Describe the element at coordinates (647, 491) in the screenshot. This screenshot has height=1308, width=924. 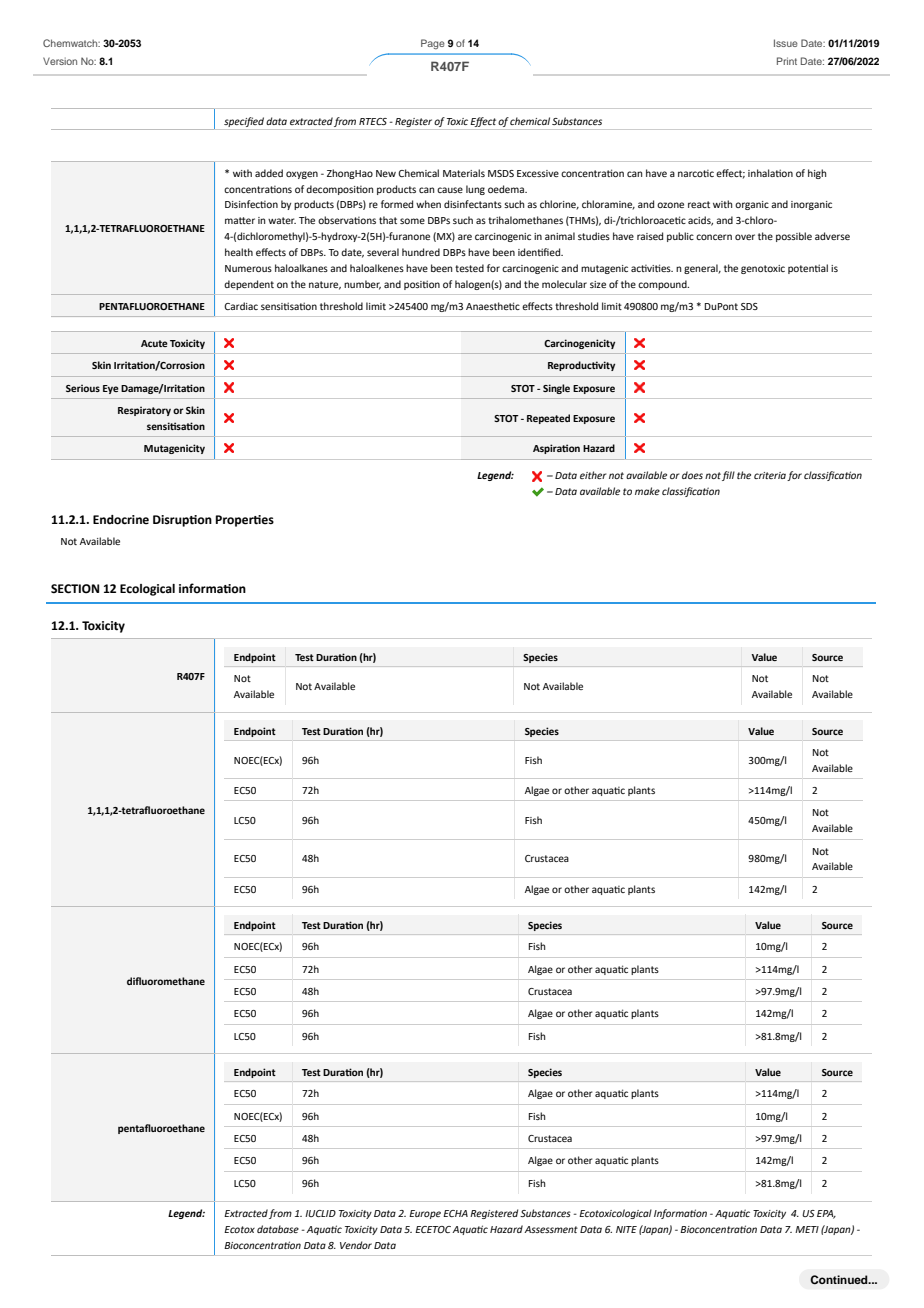
I see `make` at that location.
